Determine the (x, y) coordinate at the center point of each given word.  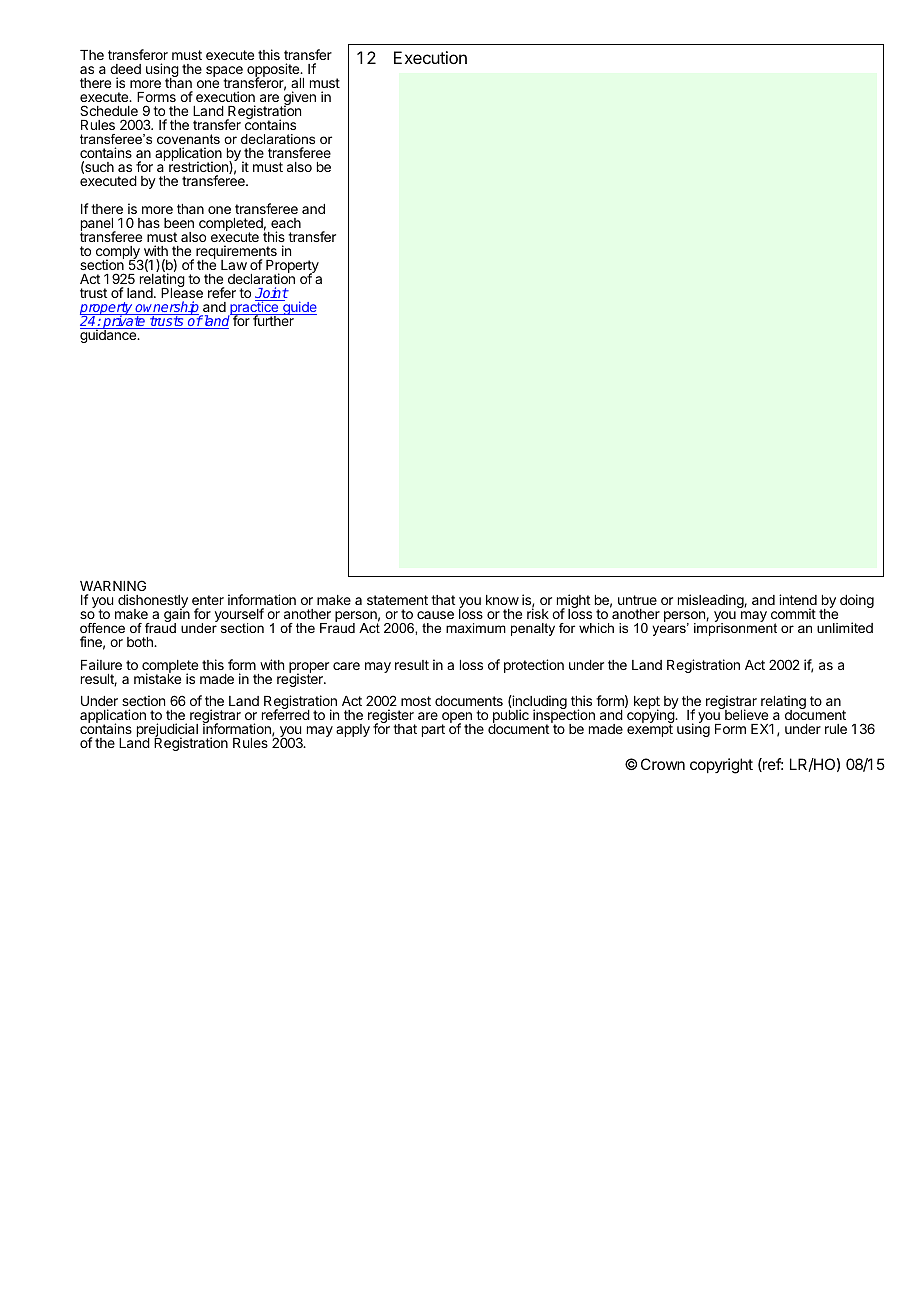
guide (299, 307)
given (298, 99)
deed (125, 69)
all (297, 83)
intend (798, 599)
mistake (157, 678)
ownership (167, 309)
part (433, 730)
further (273, 319)
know (502, 600)
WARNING (113, 585)
